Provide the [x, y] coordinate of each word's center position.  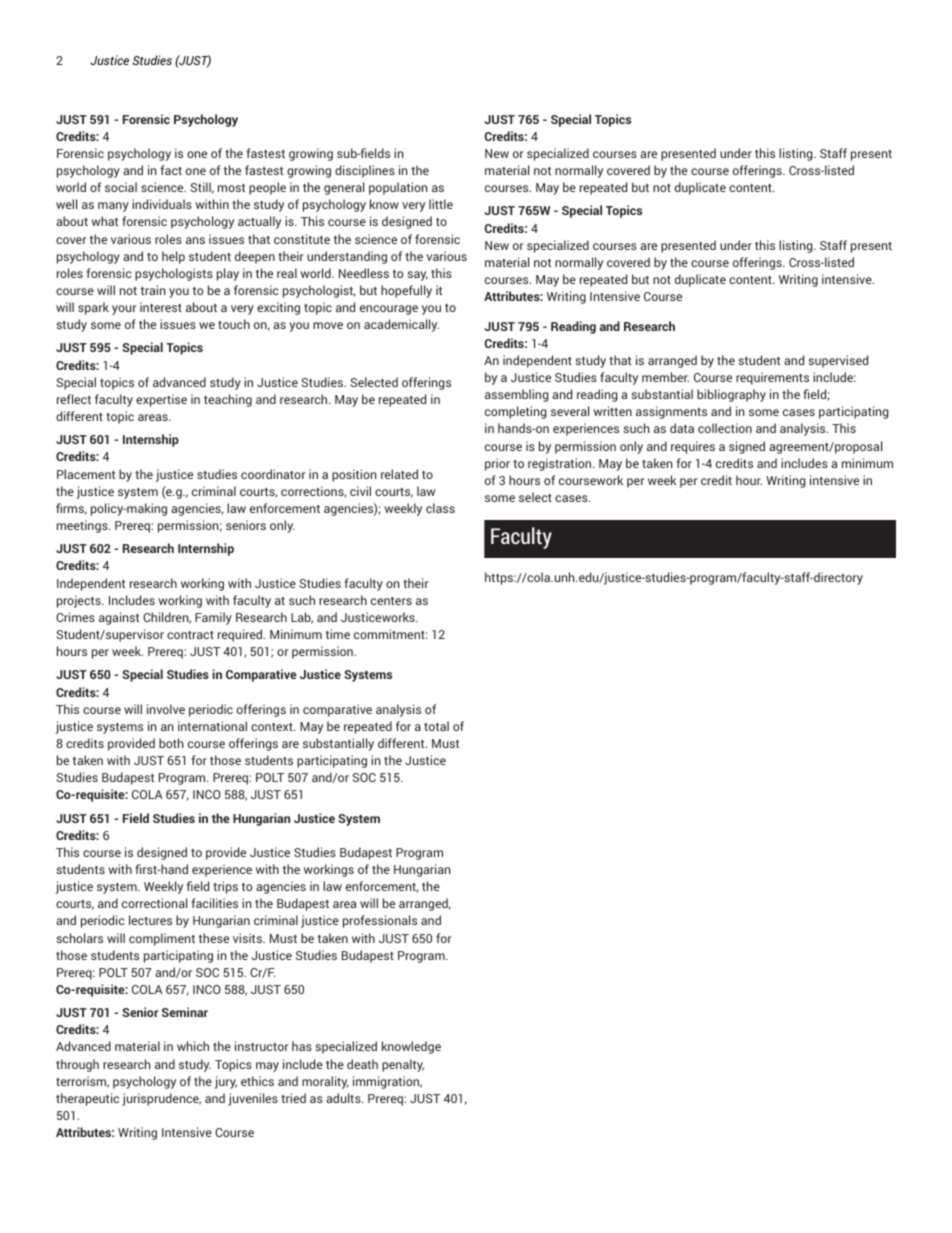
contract [190, 635]
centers [391, 601]
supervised [838, 361]
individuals [162, 204]
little [441, 204]
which [193, 1046]
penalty [403, 1065]
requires [693, 447]
